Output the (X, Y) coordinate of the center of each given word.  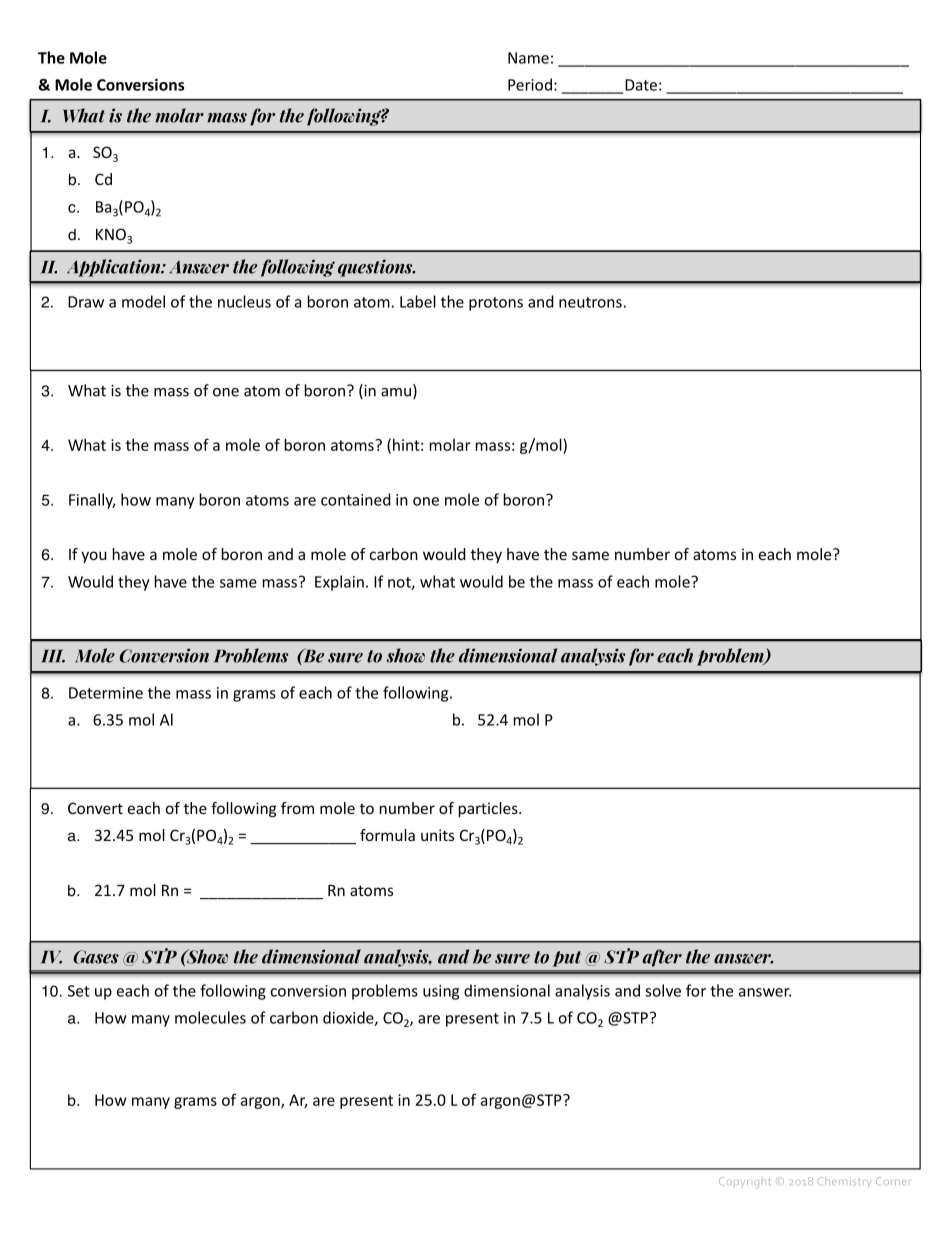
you (94, 557)
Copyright (744, 1182)
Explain (339, 583)
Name (528, 58)
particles (489, 809)
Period (530, 84)
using (441, 992)
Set (79, 991)
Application (115, 268)
